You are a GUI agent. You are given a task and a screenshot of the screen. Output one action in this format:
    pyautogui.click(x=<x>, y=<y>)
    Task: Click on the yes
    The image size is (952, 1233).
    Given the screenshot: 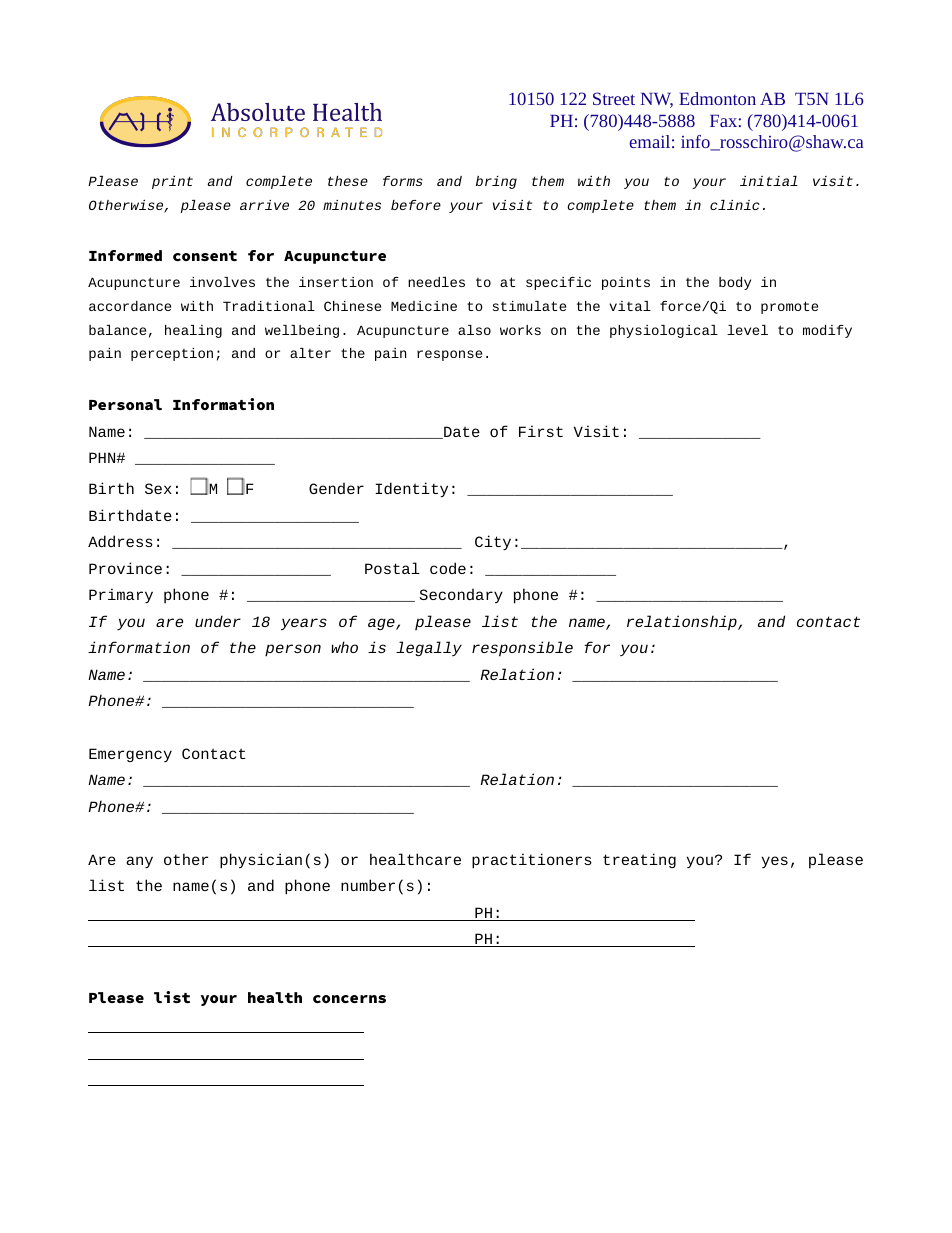 What is the action you would take?
    pyautogui.click(x=775, y=862)
